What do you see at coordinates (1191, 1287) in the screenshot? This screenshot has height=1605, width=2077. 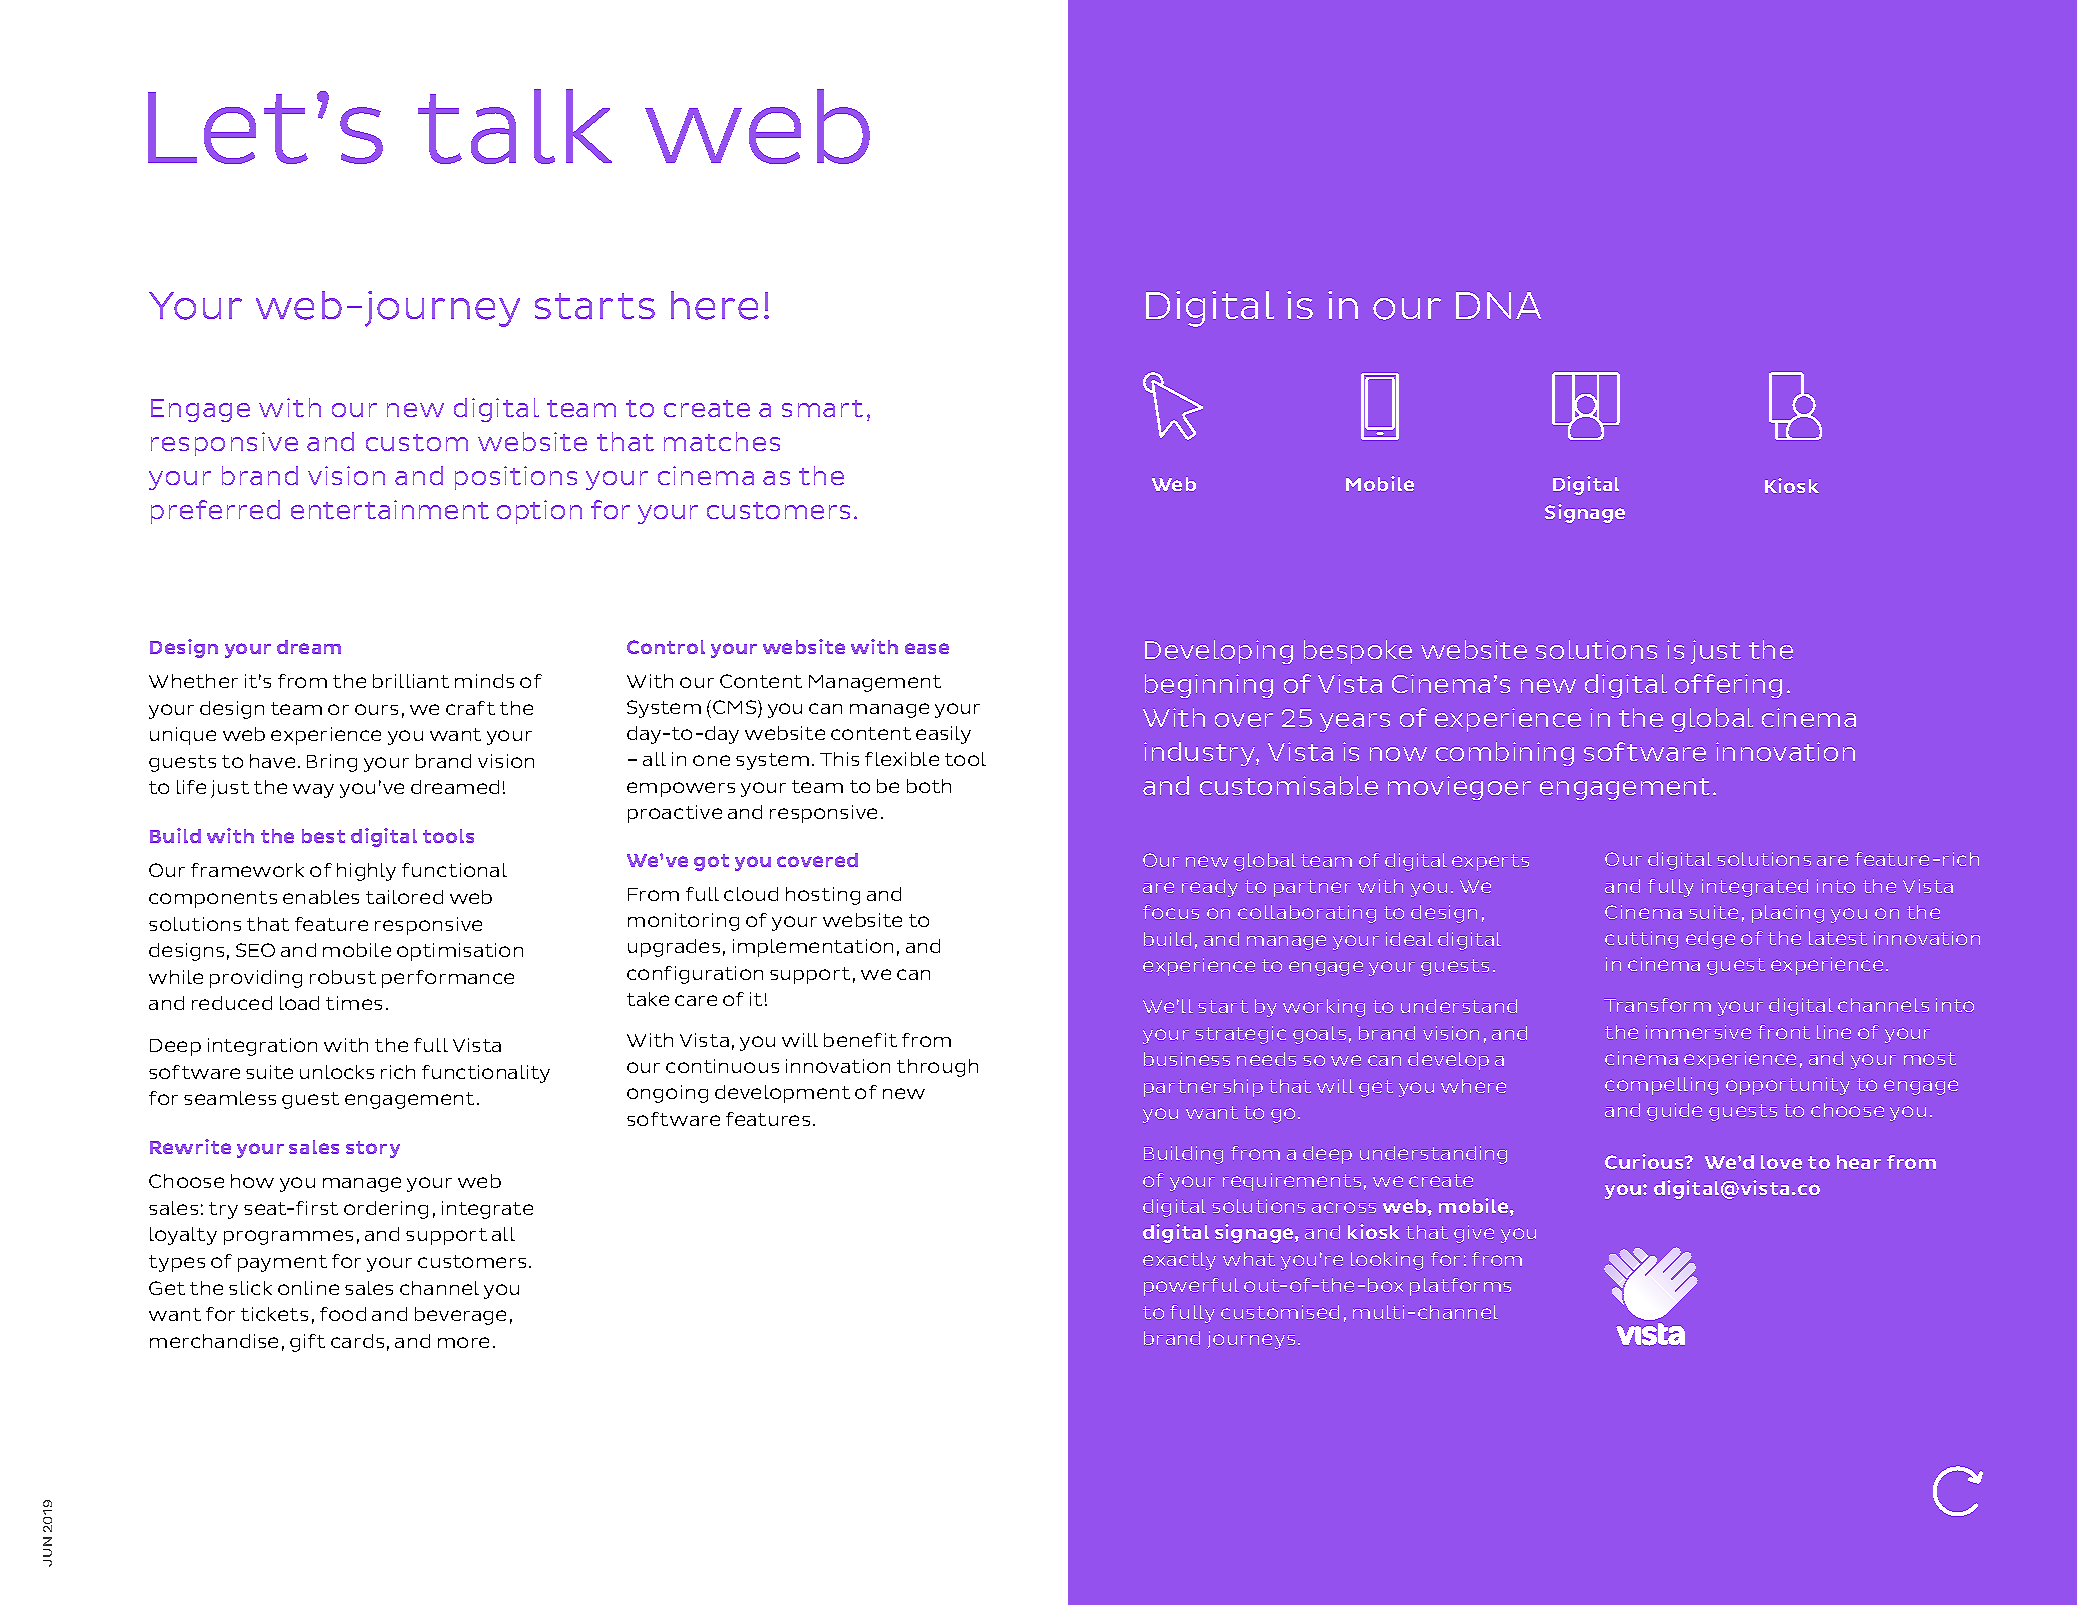 I see `powerful` at bounding box center [1191, 1287].
